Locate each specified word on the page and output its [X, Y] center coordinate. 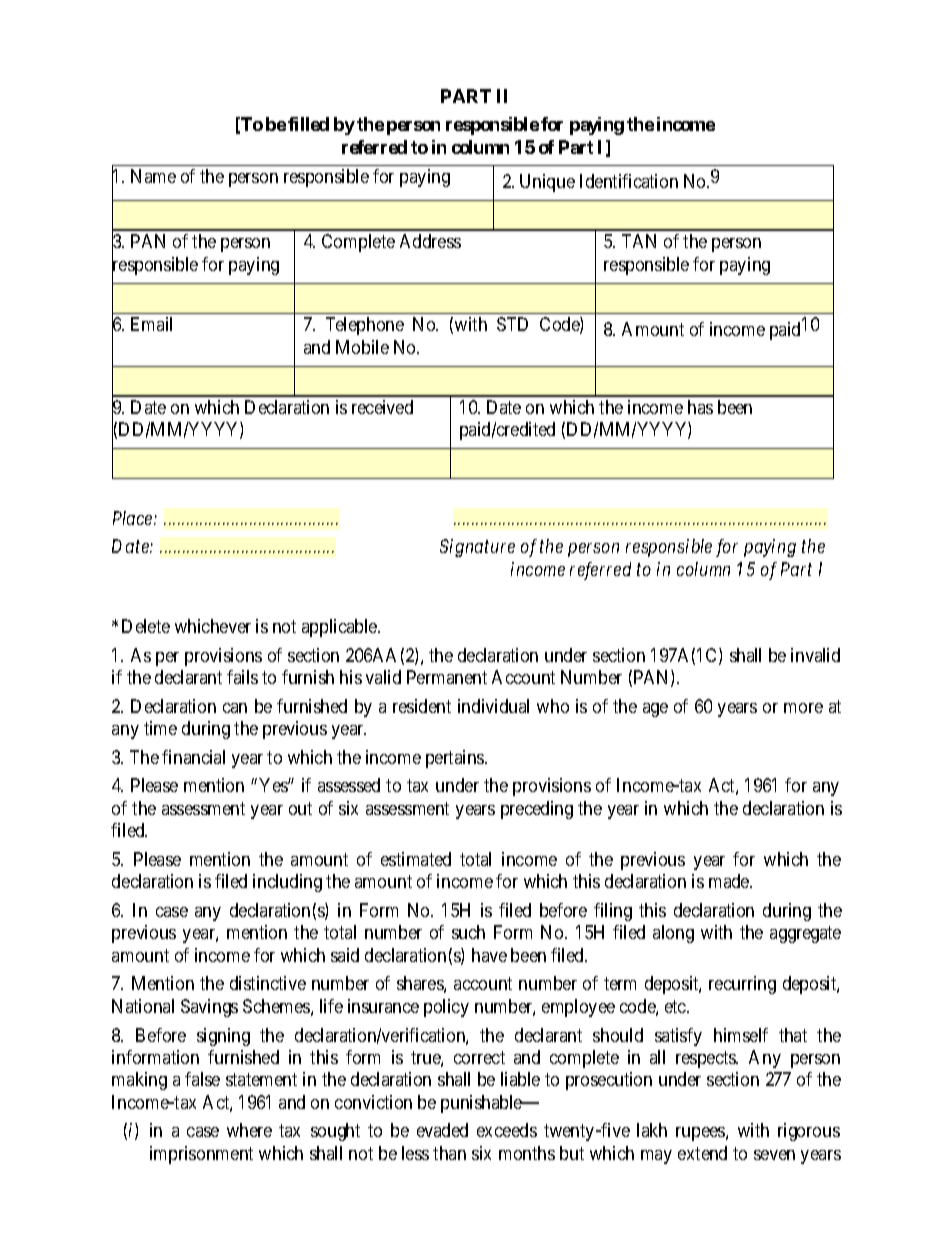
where [249, 1130]
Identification [629, 181]
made [730, 881]
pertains [456, 759]
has [700, 407]
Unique [547, 183]
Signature [477, 548]
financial [193, 757]
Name [153, 176]
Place [134, 518]
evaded [442, 1130]
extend [702, 1153]
